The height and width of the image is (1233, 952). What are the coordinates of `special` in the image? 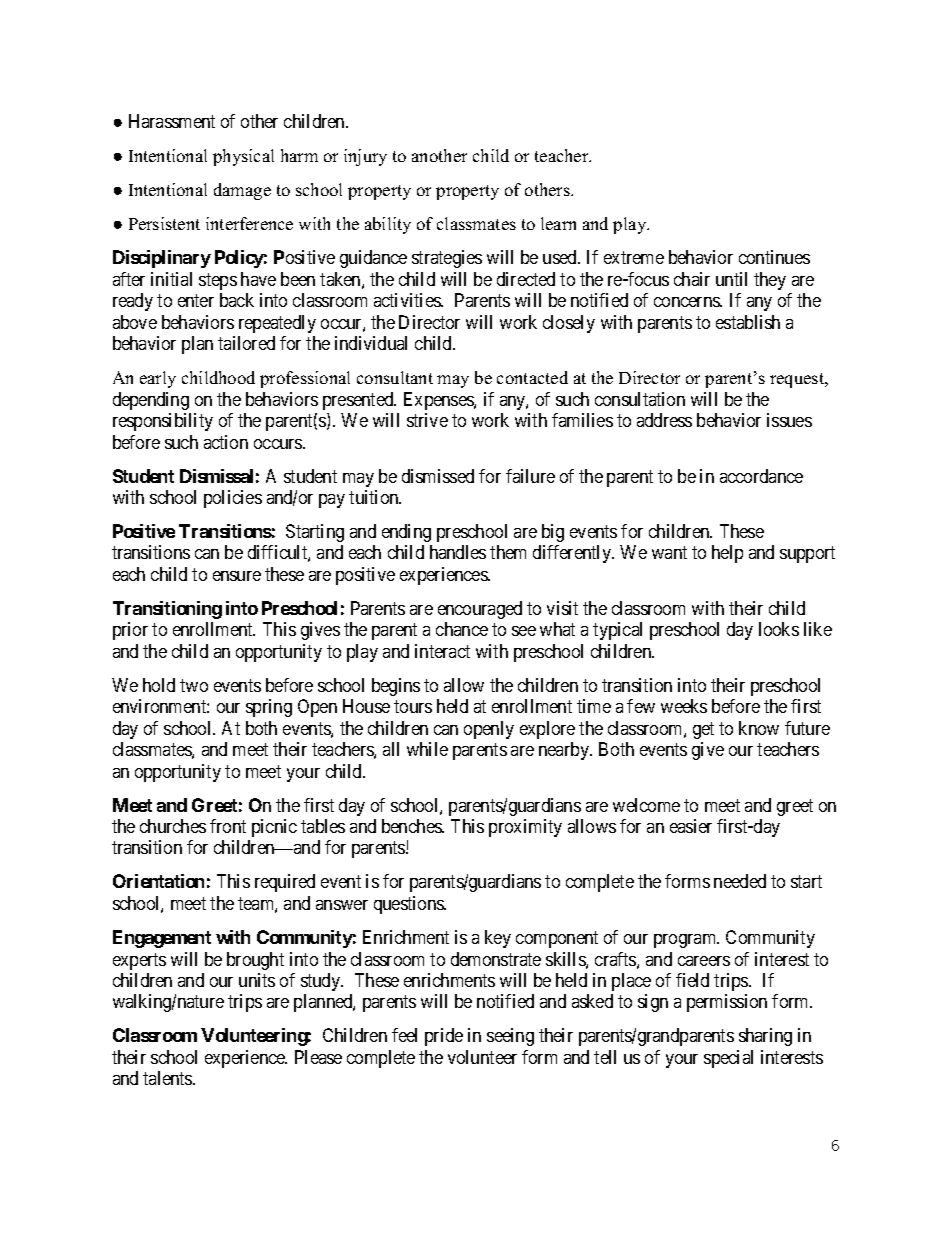 It's located at (728, 1059).
